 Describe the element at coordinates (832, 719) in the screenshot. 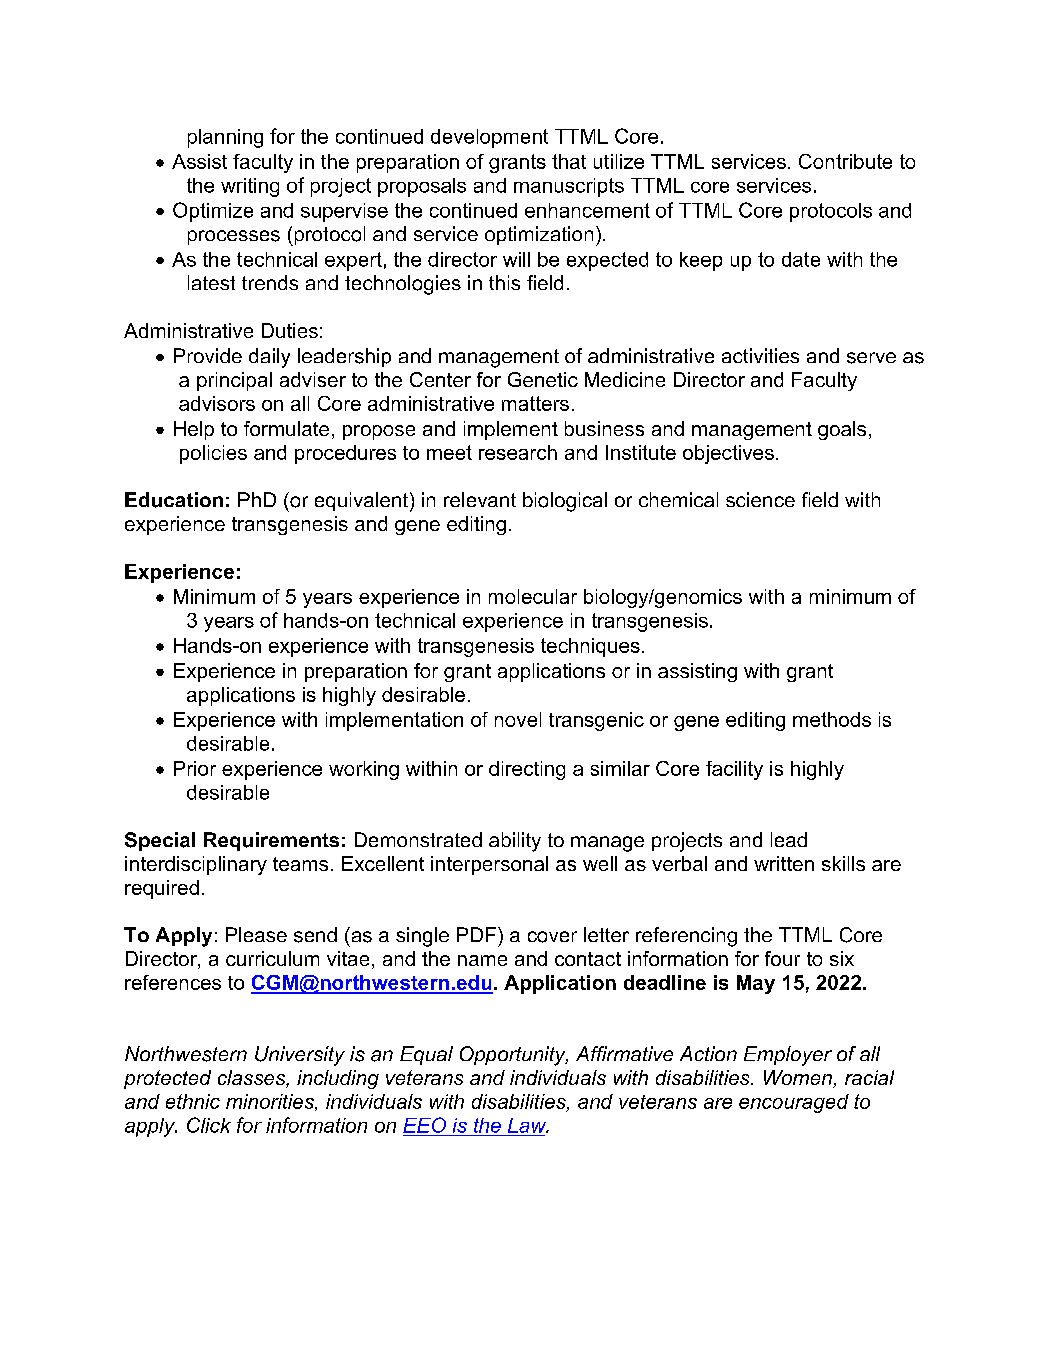

I see `methods` at that location.
